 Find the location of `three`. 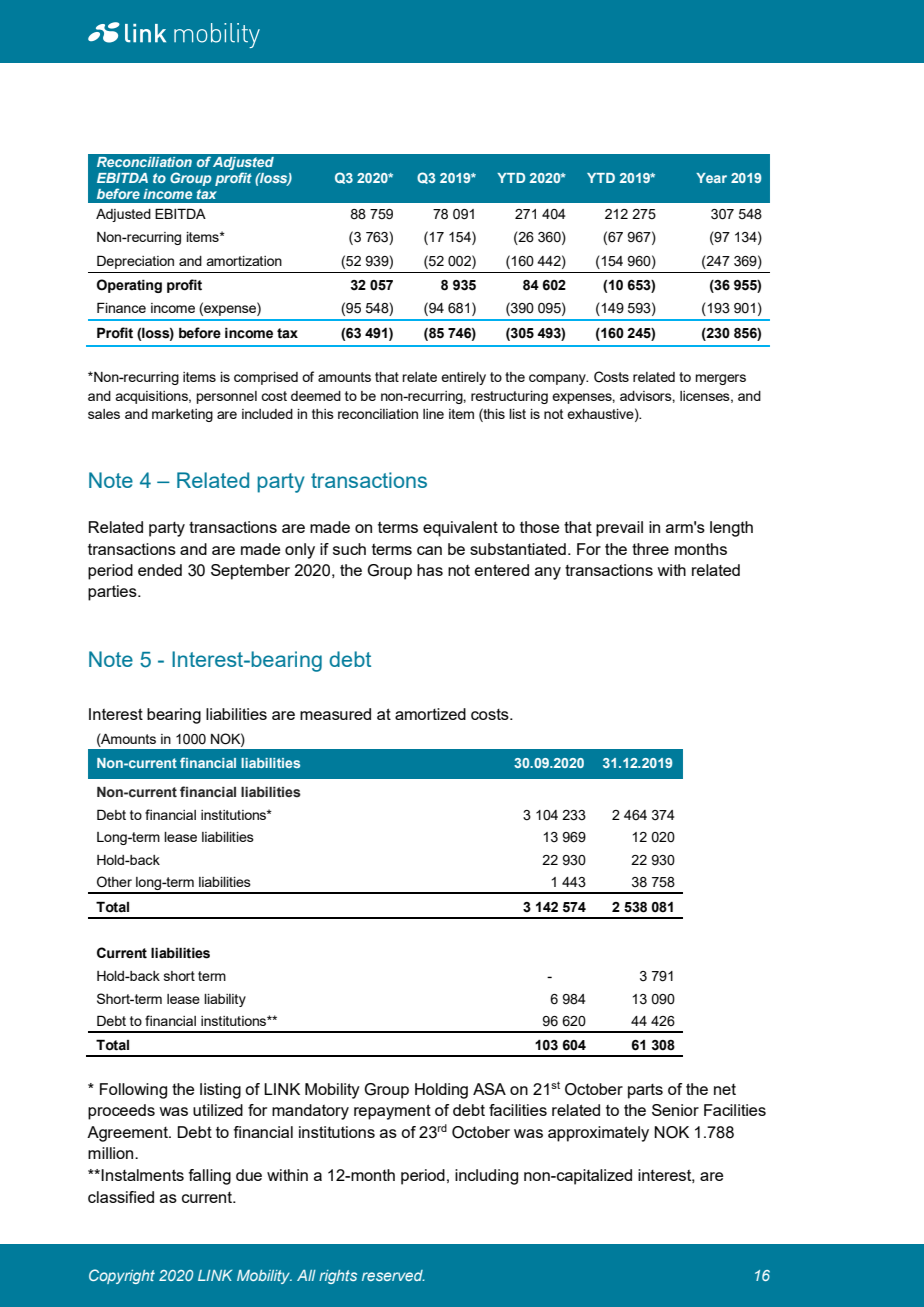

three is located at coordinates (650, 549).
